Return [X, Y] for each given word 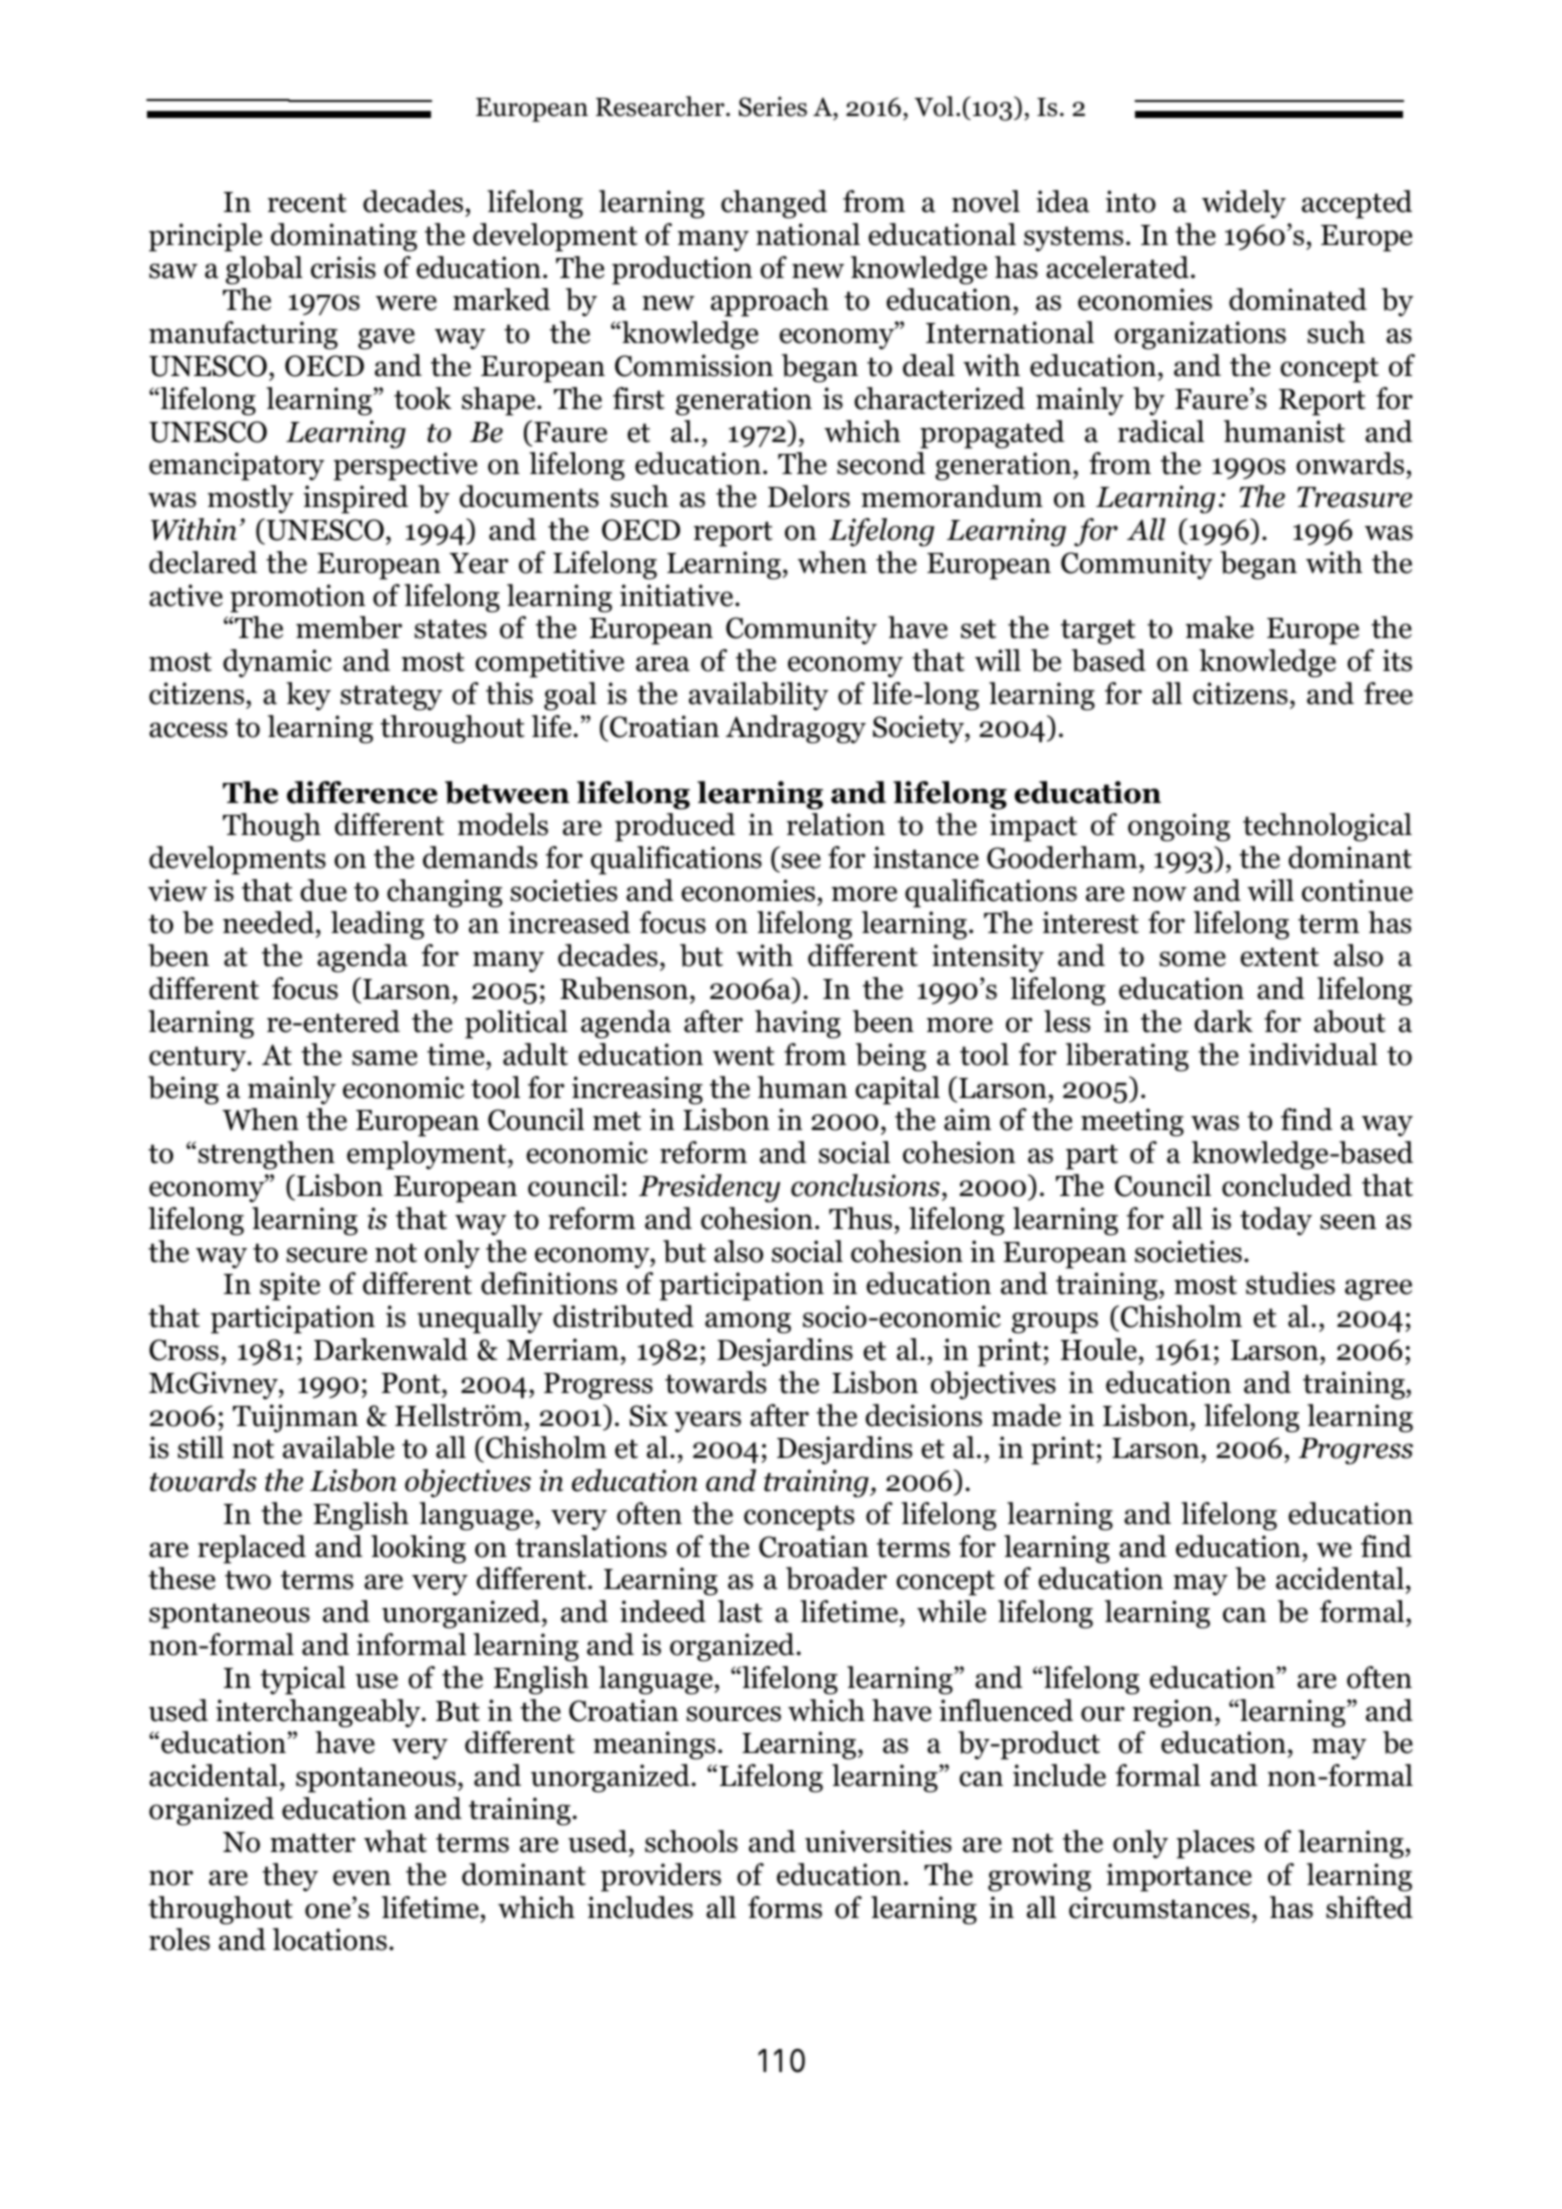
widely [1244, 204]
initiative [678, 595]
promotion [297, 598]
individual [1313, 1054]
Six [649, 1415]
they [290, 1877]
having [798, 1024]
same [384, 1058]
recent [307, 203]
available [338, 1447]
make [1220, 627]
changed [774, 204]
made [1026, 1415]
